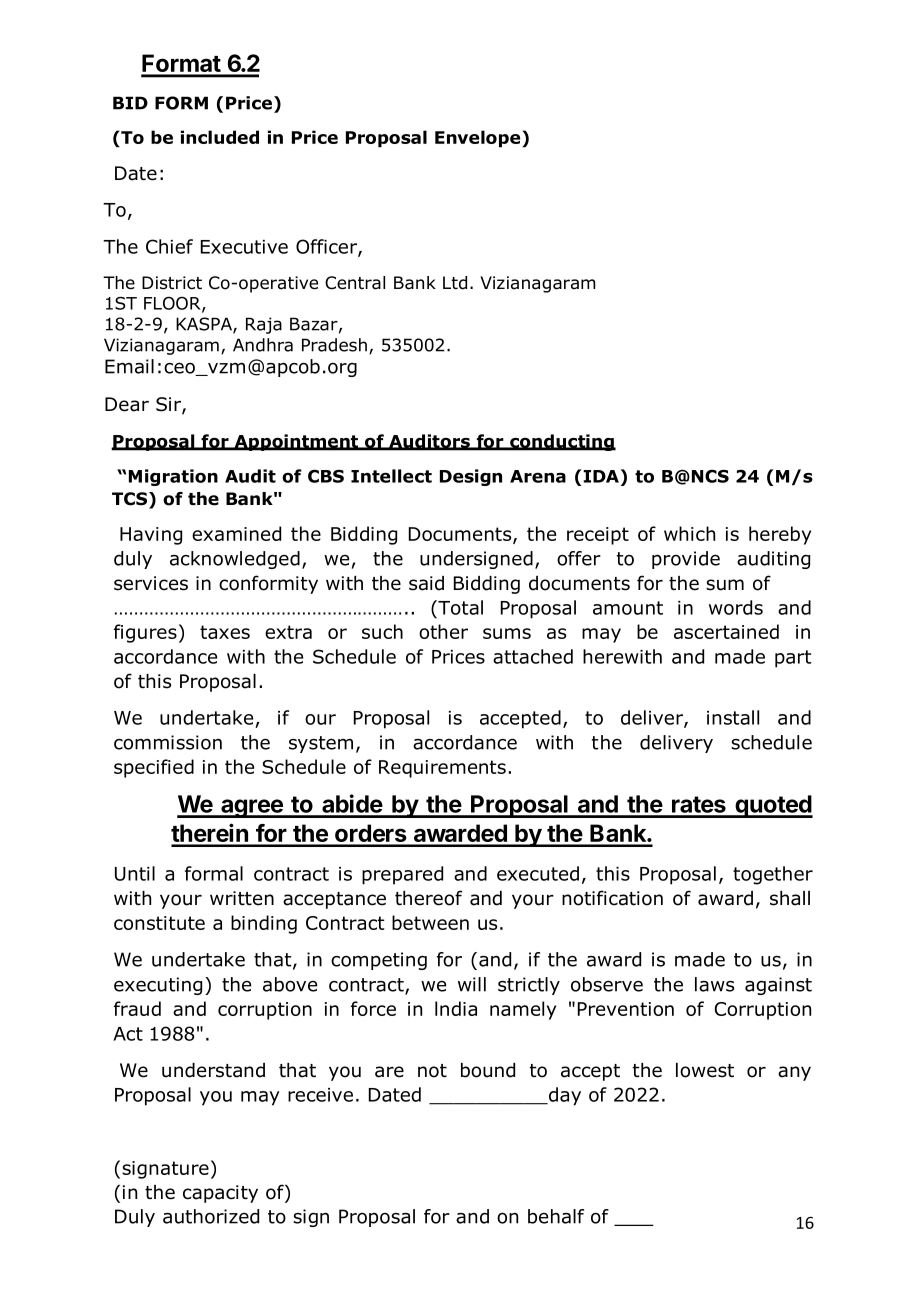 This screenshot has width=924, height=1308. I want to click on constitute, so click(159, 923).
